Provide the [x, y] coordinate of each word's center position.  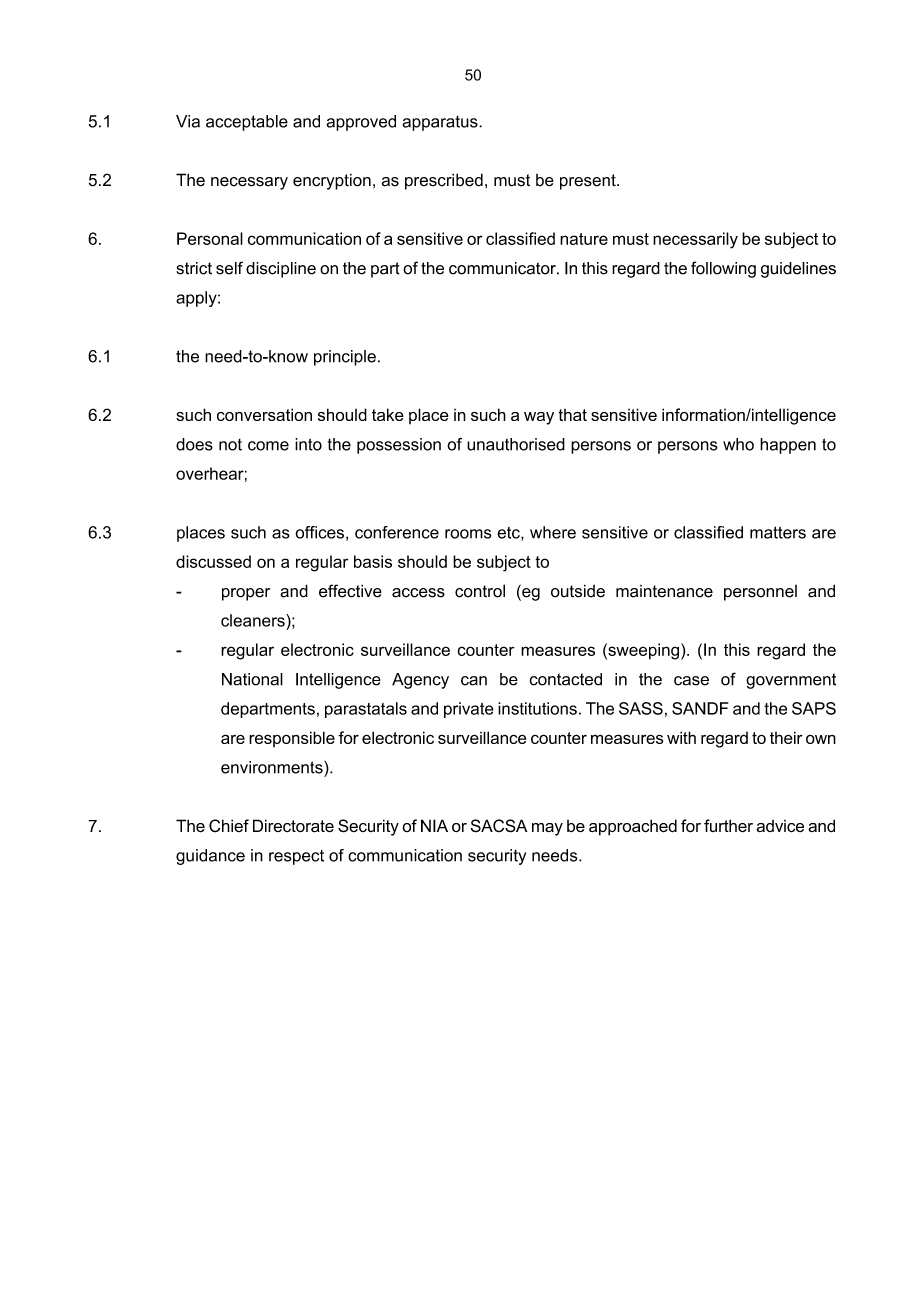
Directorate [293, 826]
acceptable [247, 123]
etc [509, 534]
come [268, 446]
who [738, 444]
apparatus [441, 123]
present [589, 182]
